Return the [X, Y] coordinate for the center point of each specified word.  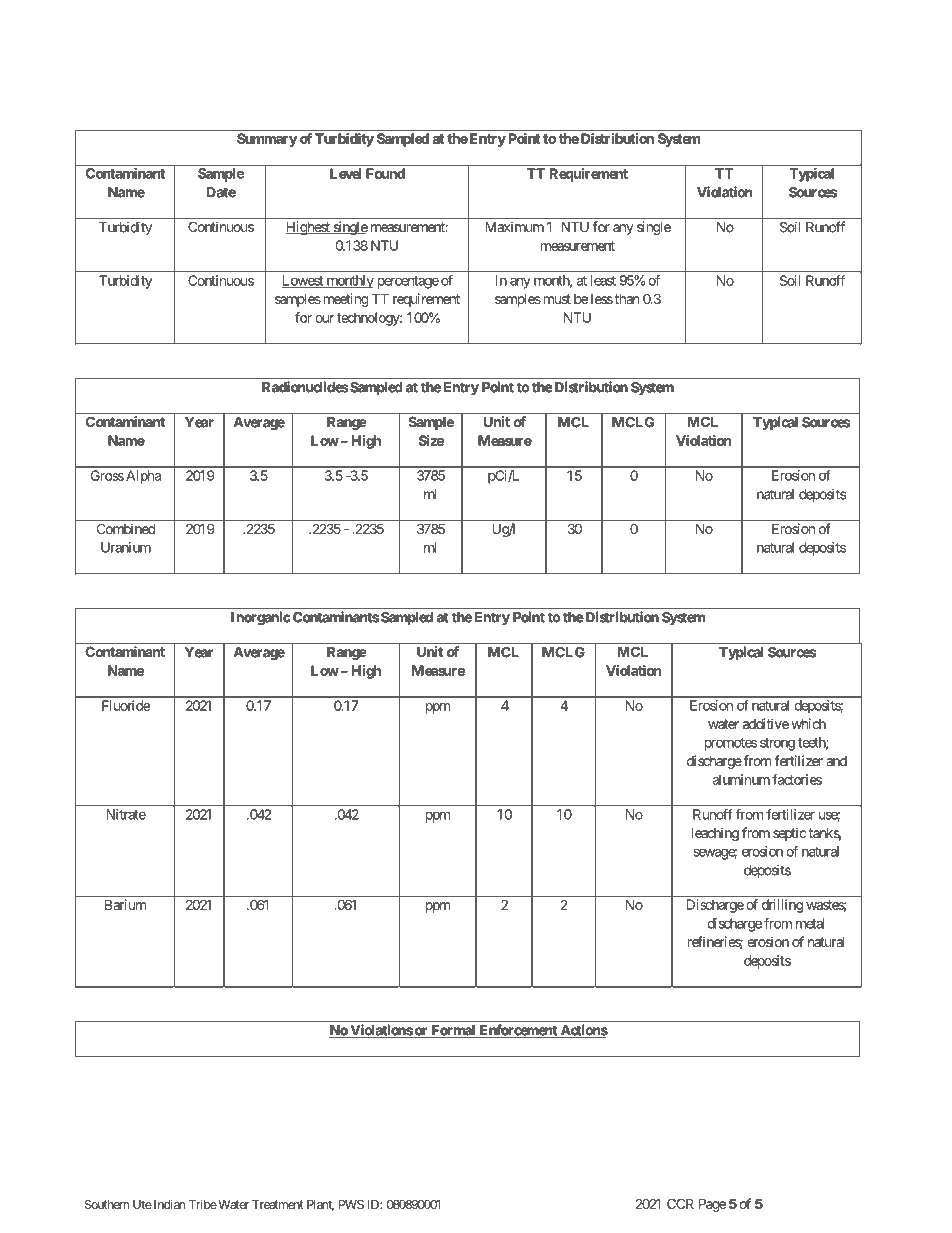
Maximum [514, 226]
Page [712, 1205]
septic [789, 834]
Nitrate [126, 814]
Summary [267, 140]
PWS [351, 1204]
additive [766, 723]
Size [431, 440]
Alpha [143, 477]
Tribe [203, 1204]
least [603, 280]
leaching [715, 834]
